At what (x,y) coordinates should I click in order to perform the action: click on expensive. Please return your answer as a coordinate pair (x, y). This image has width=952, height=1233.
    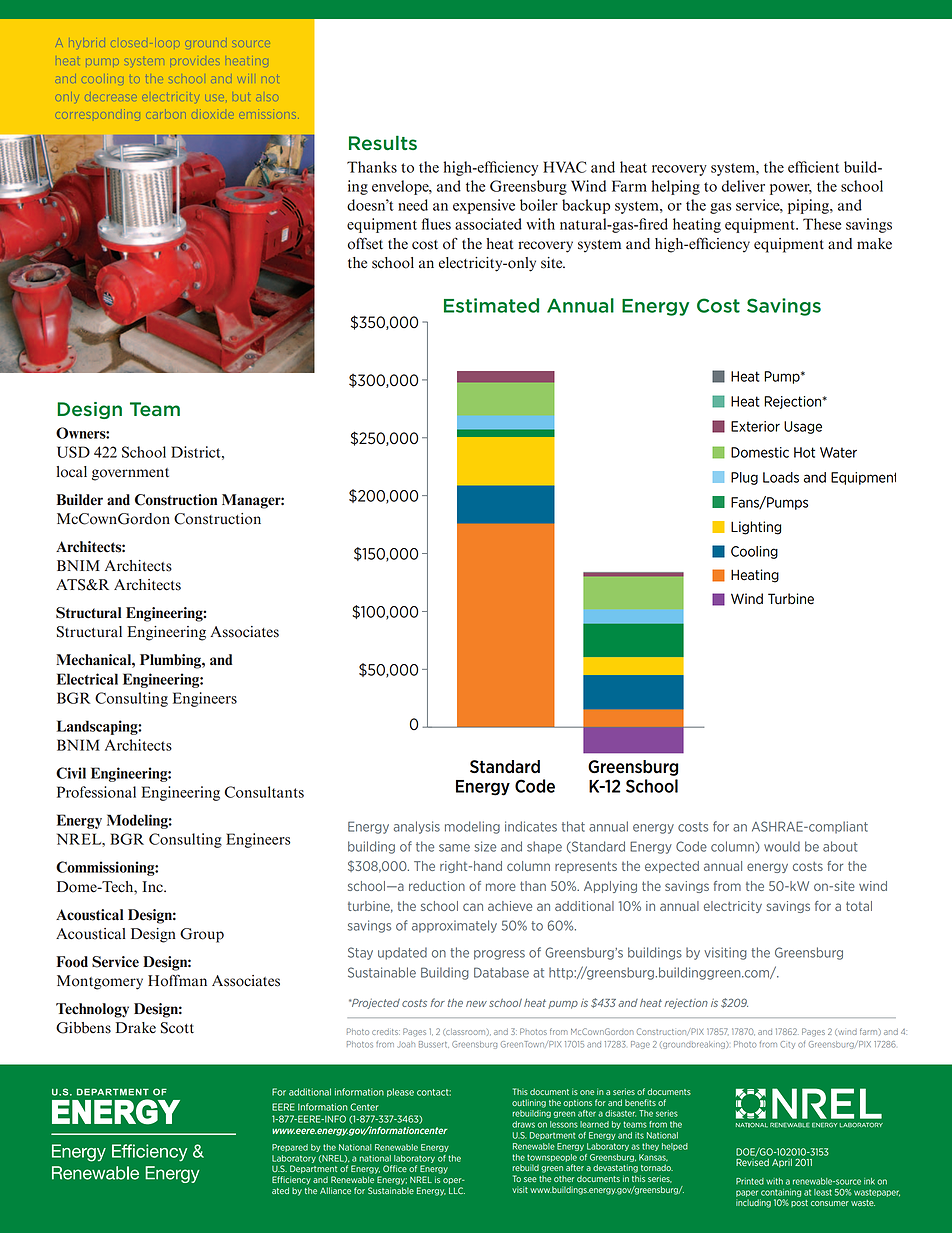
    Looking at the image, I should click on (484, 206).
